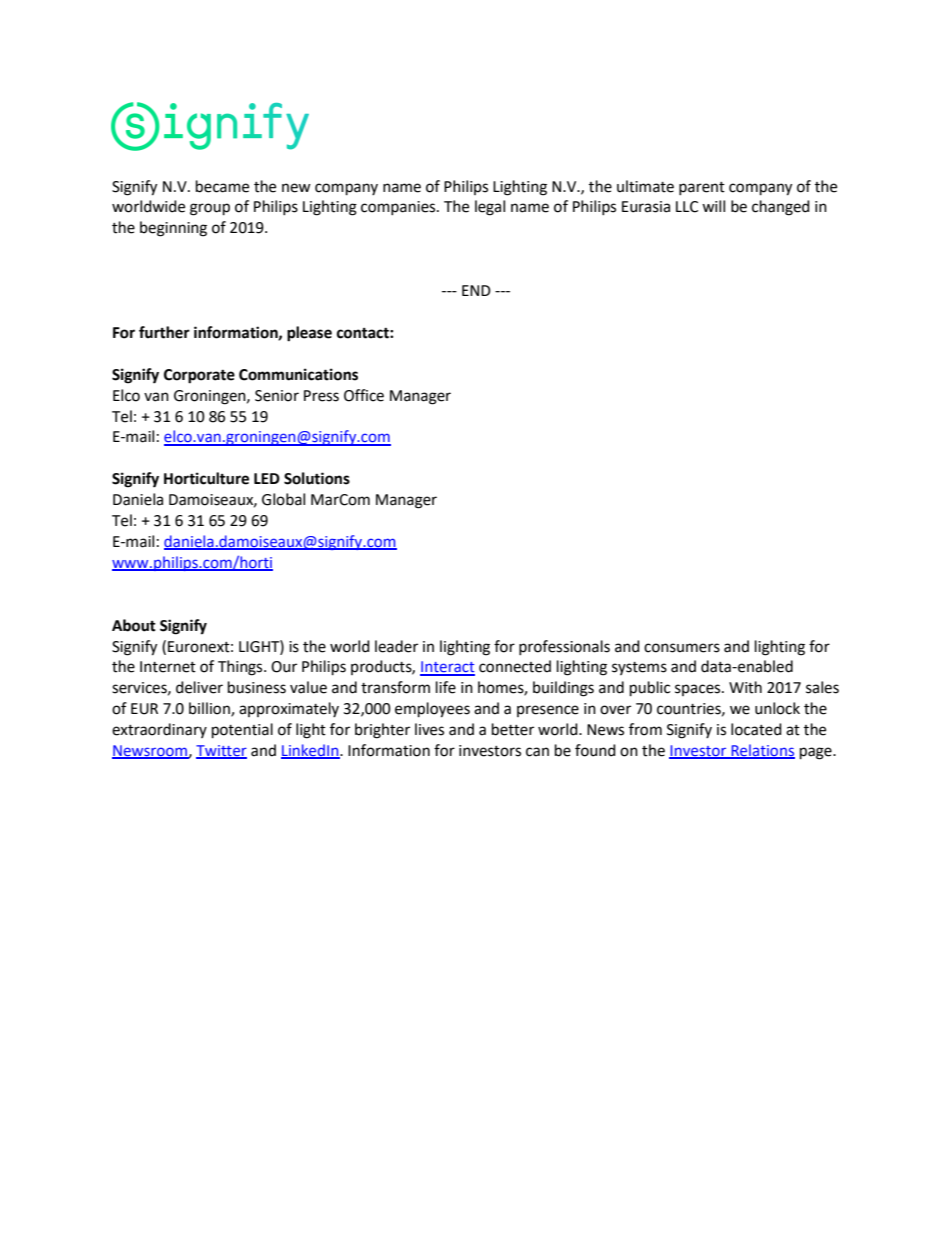 The width and height of the page is (952, 1233). What do you see at coordinates (490, 208) in the page?
I see `legal` at bounding box center [490, 208].
